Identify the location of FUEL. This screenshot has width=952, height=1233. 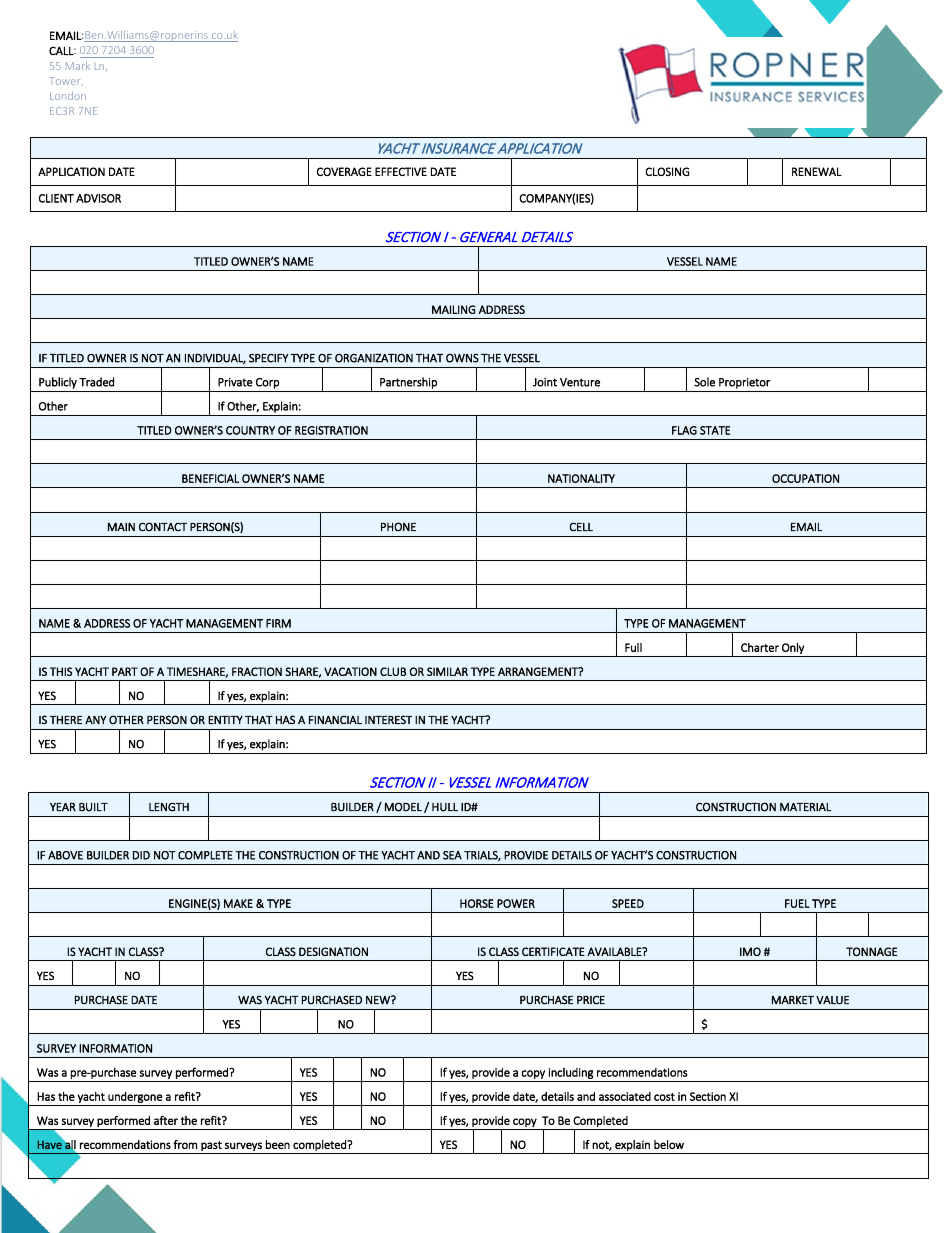
(797, 903).
